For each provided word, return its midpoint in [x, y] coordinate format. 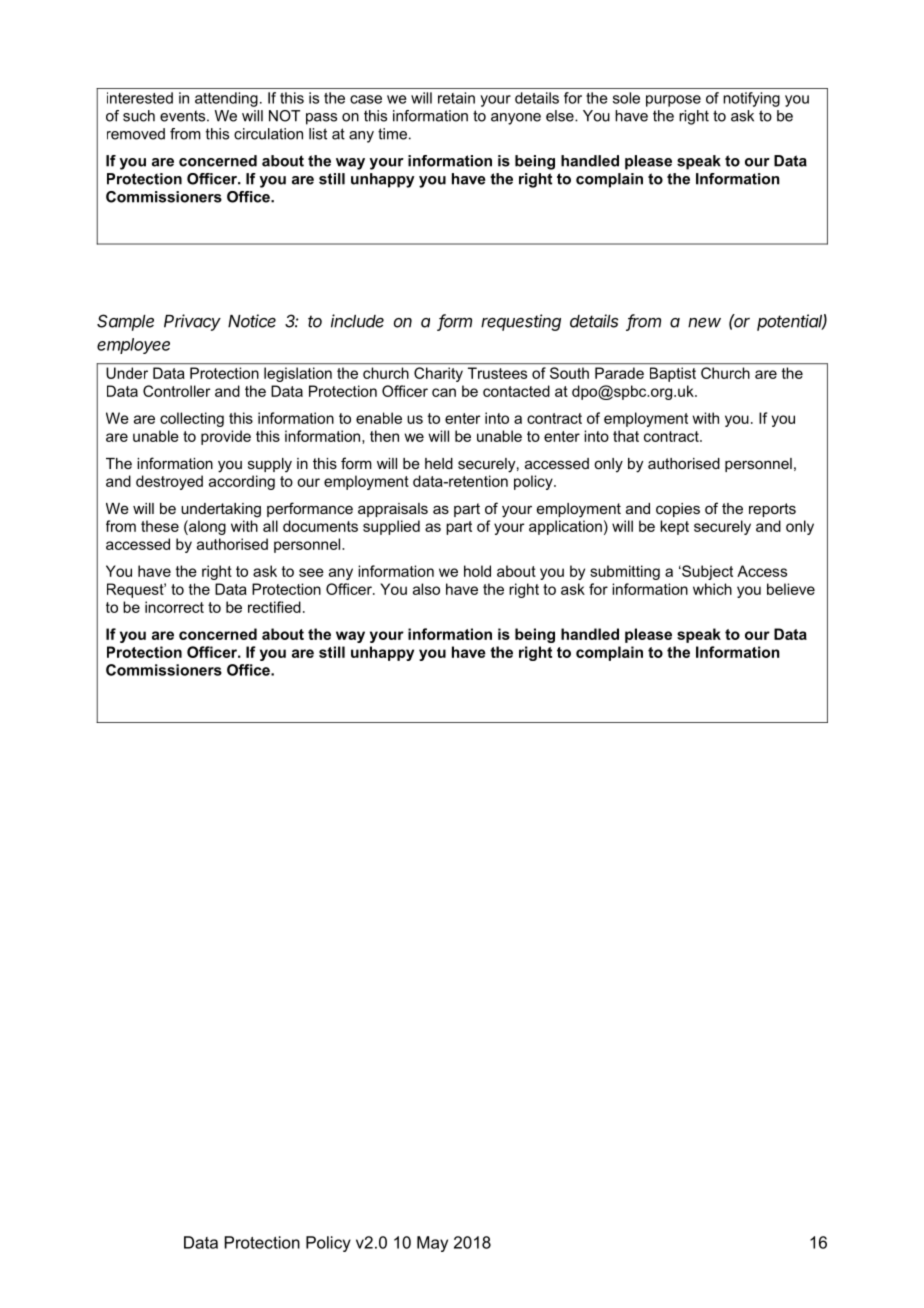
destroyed [169, 482]
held [439, 463]
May [432, 1244]
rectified [274, 607]
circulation [268, 134]
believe [791, 589]
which [712, 589]
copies [678, 510]
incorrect [174, 607]
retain [456, 98]
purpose [673, 101]
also [426, 589]
